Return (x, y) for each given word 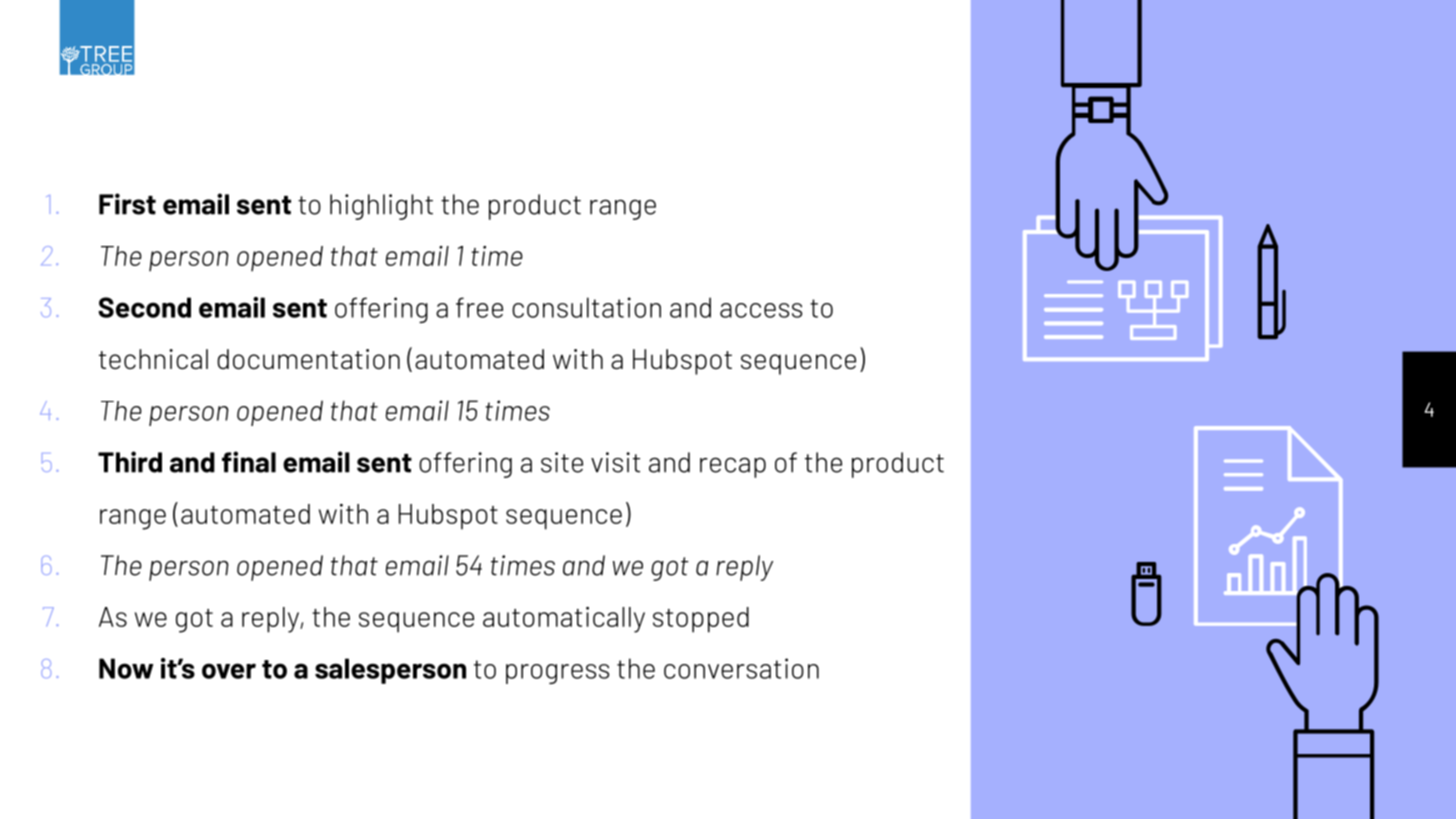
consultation (586, 307)
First (127, 204)
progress (557, 674)
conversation (741, 668)
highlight (381, 207)
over (229, 671)
